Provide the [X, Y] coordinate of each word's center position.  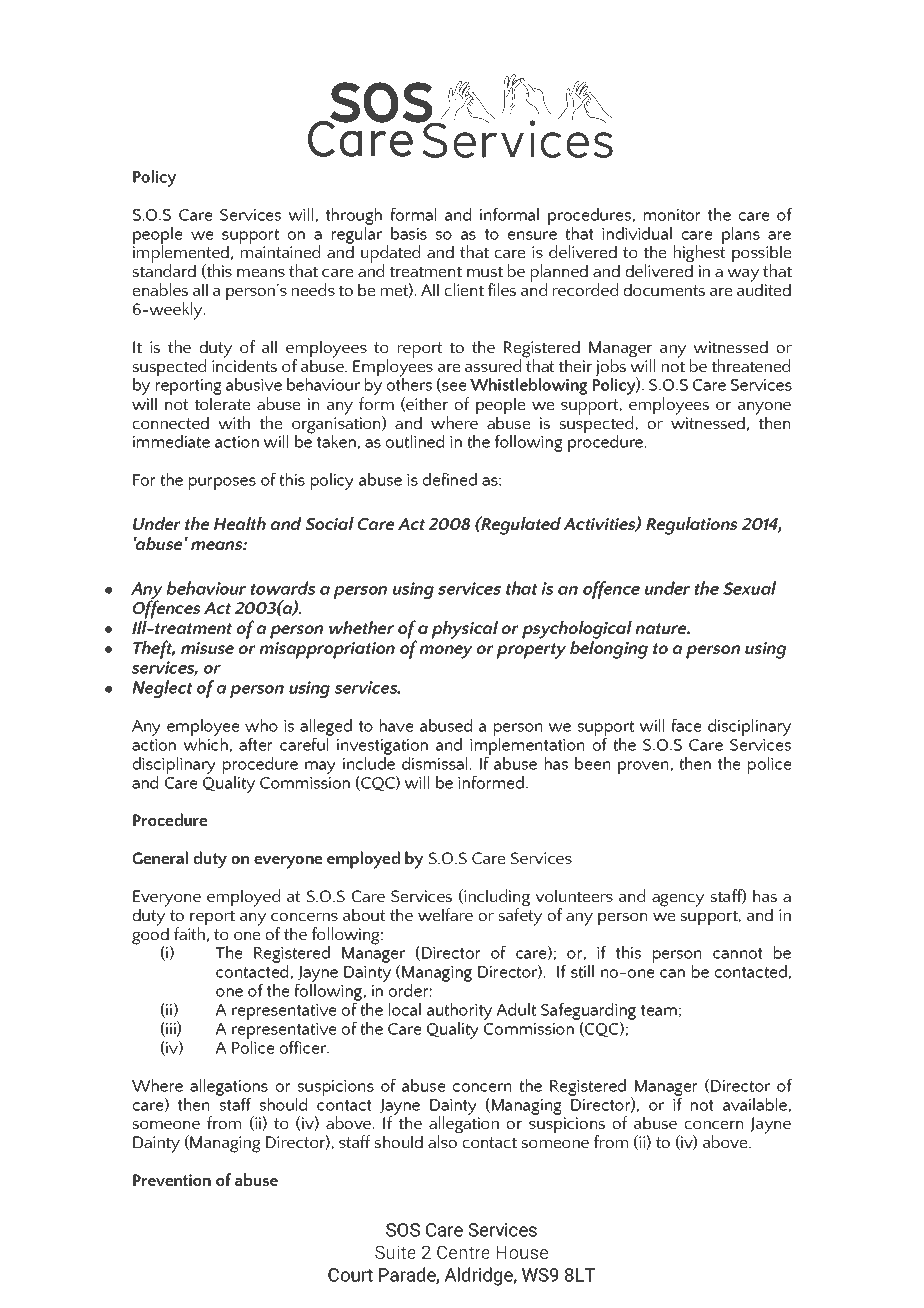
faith [190, 932]
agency [678, 900]
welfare [445, 914]
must [485, 271]
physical [465, 630]
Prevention [172, 1180]
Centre [463, 1252]
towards [283, 588]
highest [699, 254]
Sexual [749, 588]
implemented [181, 254]
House [522, 1252]
